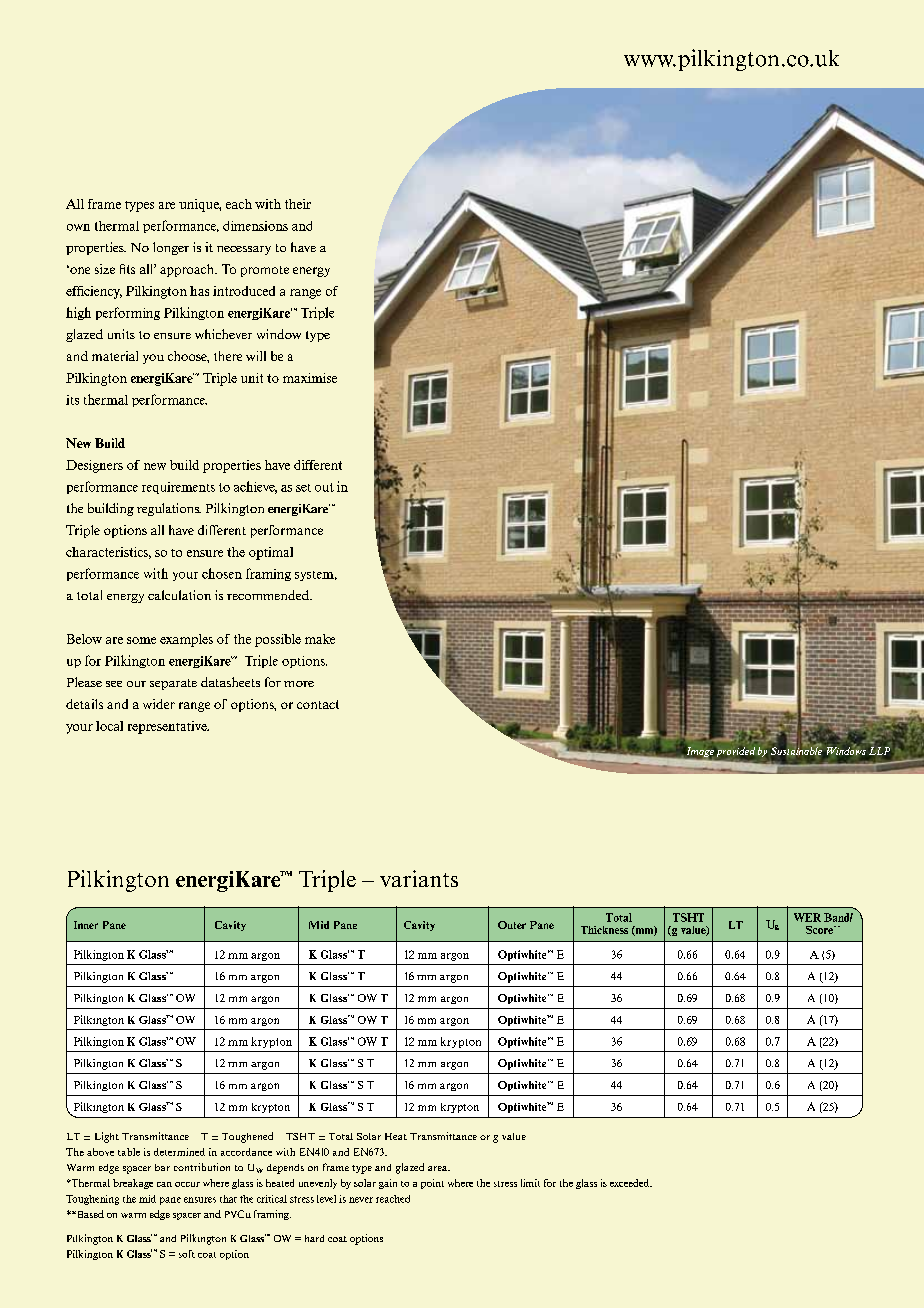  I want to click on longer, so click(171, 248).
